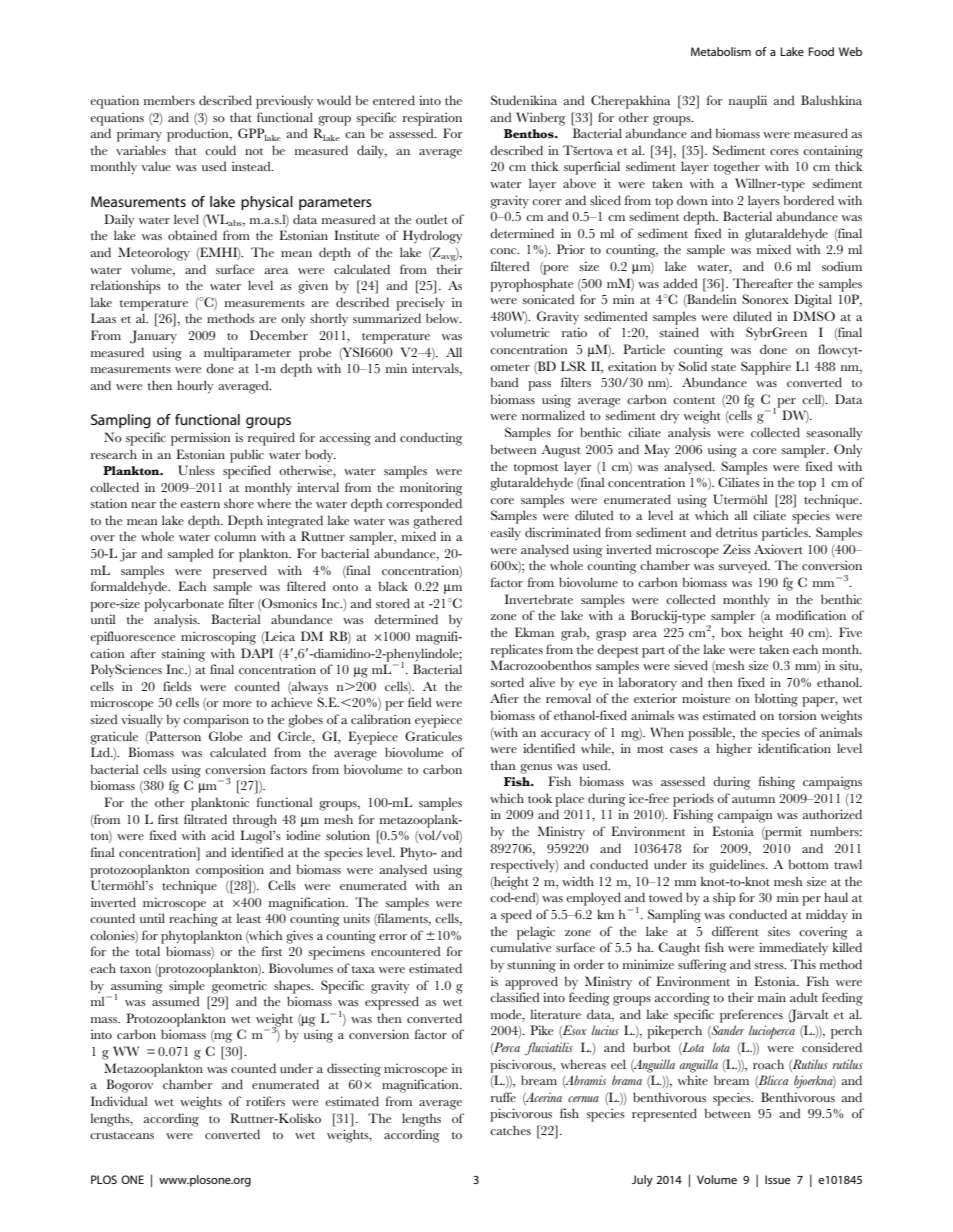  Describe the element at coordinates (394, 100) in the document. I see `entered` at that location.
